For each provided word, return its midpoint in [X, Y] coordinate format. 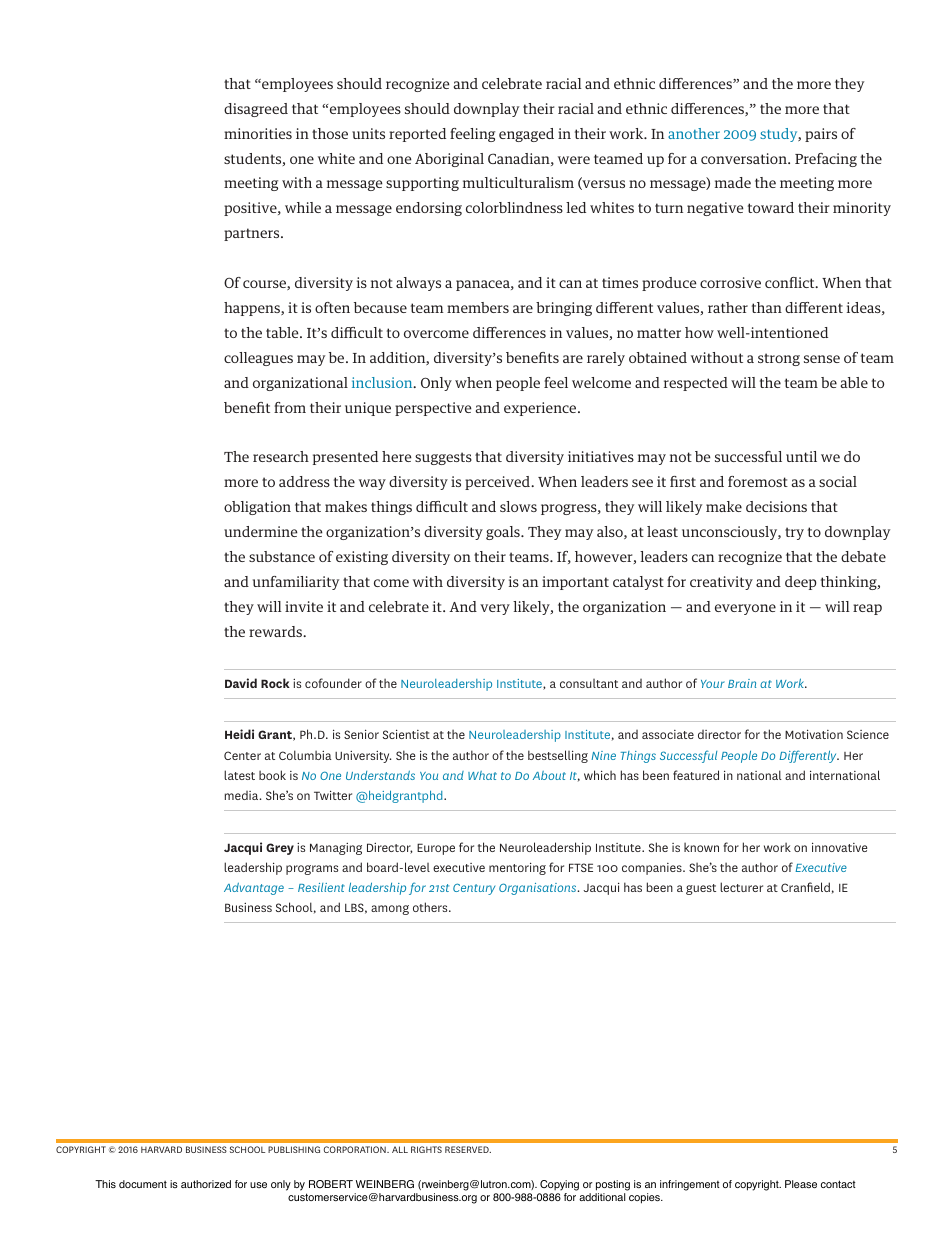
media [243, 795]
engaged [526, 135]
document [143, 1184]
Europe [436, 849]
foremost [758, 481]
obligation [257, 508]
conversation [745, 158]
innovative [839, 847]
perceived [499, 483]
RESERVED [468, 1149]
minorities [258, 133]
